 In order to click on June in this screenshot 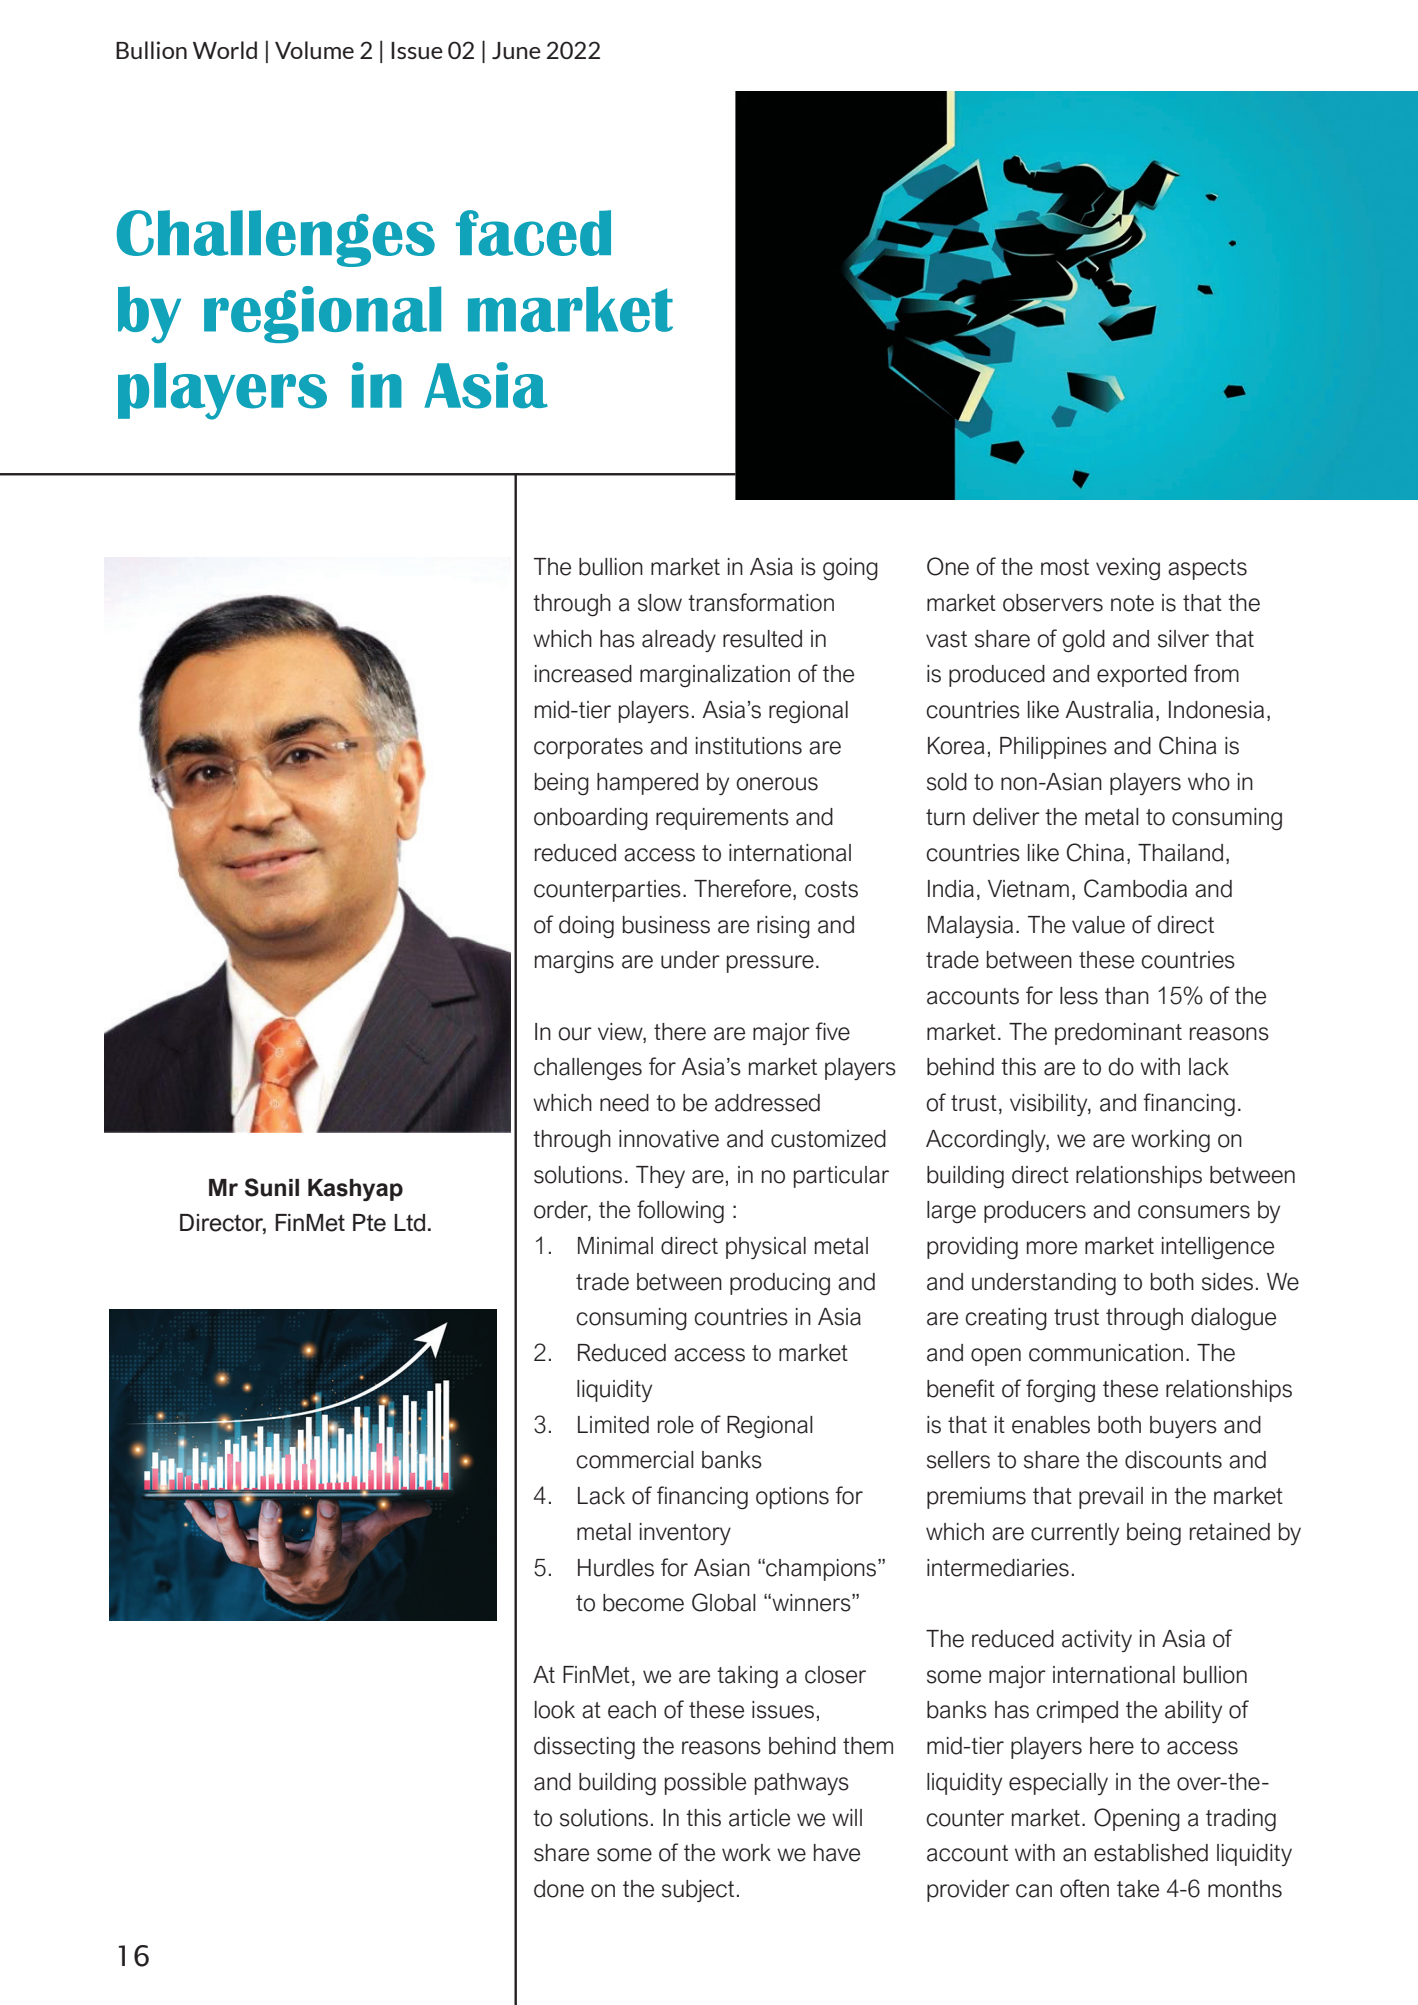, I will do `click(516, 50)`.
